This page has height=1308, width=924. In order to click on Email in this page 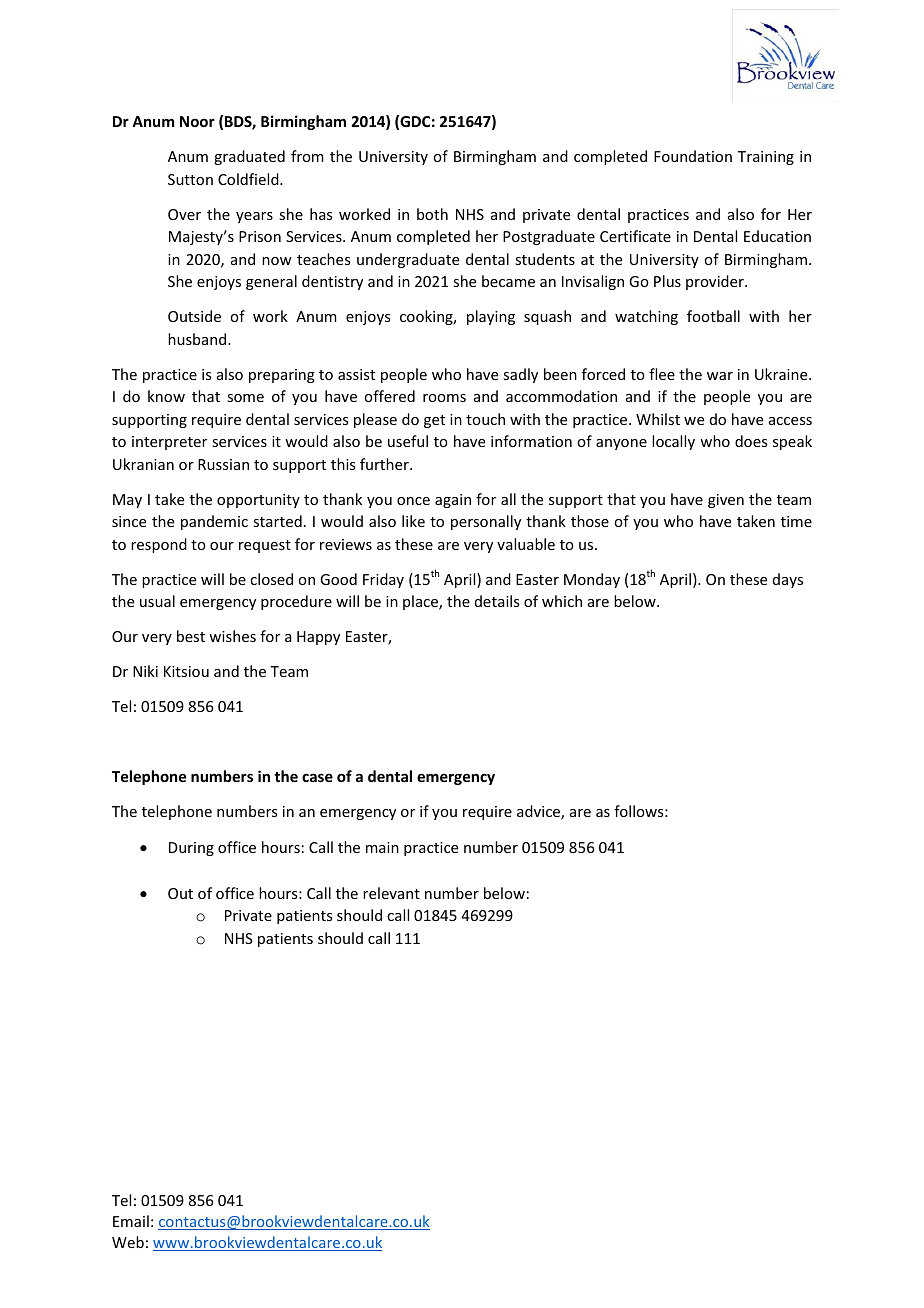, I will do `click(131, 1221)`.
